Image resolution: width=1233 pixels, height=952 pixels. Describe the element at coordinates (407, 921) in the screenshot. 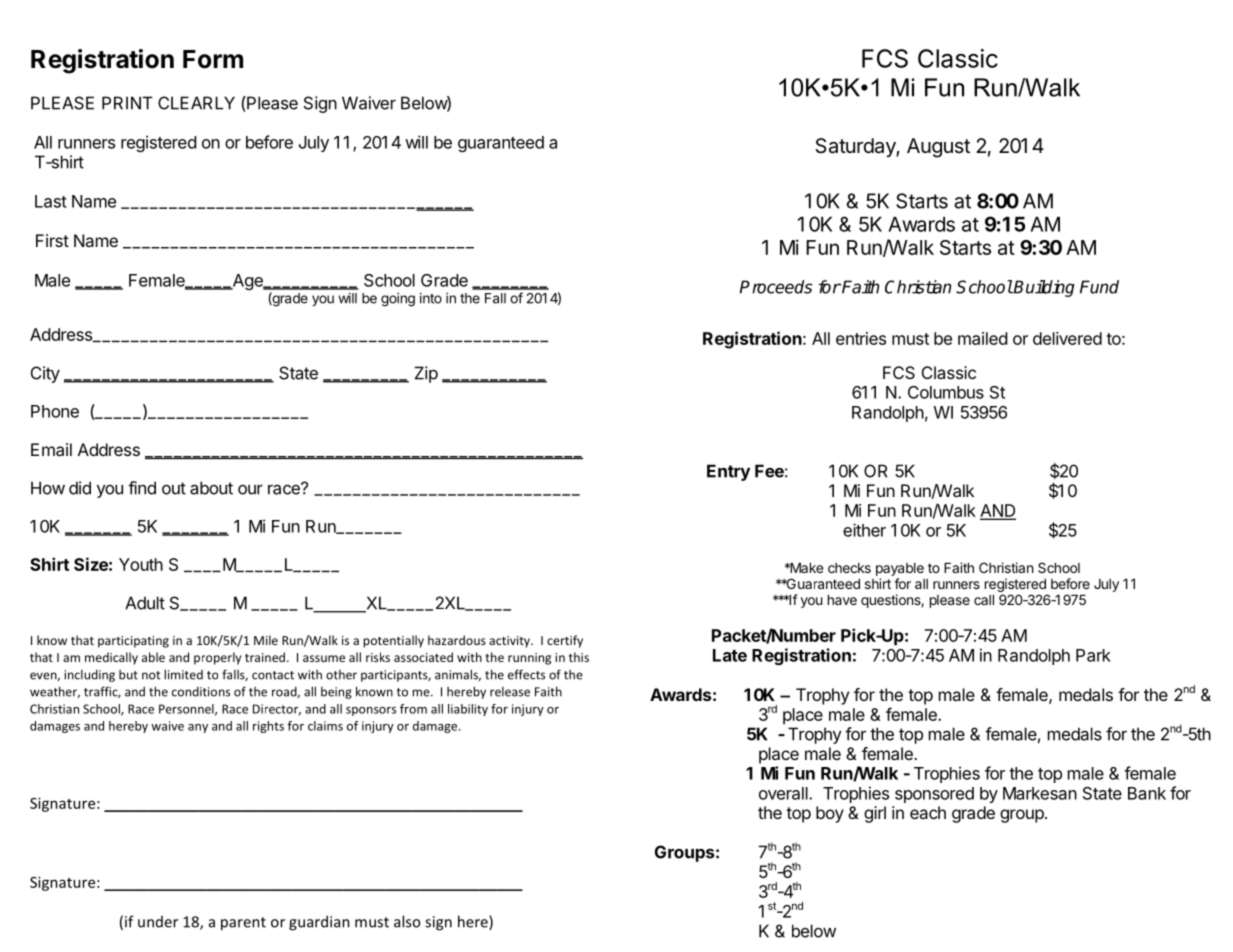

I see `also` at that location.
